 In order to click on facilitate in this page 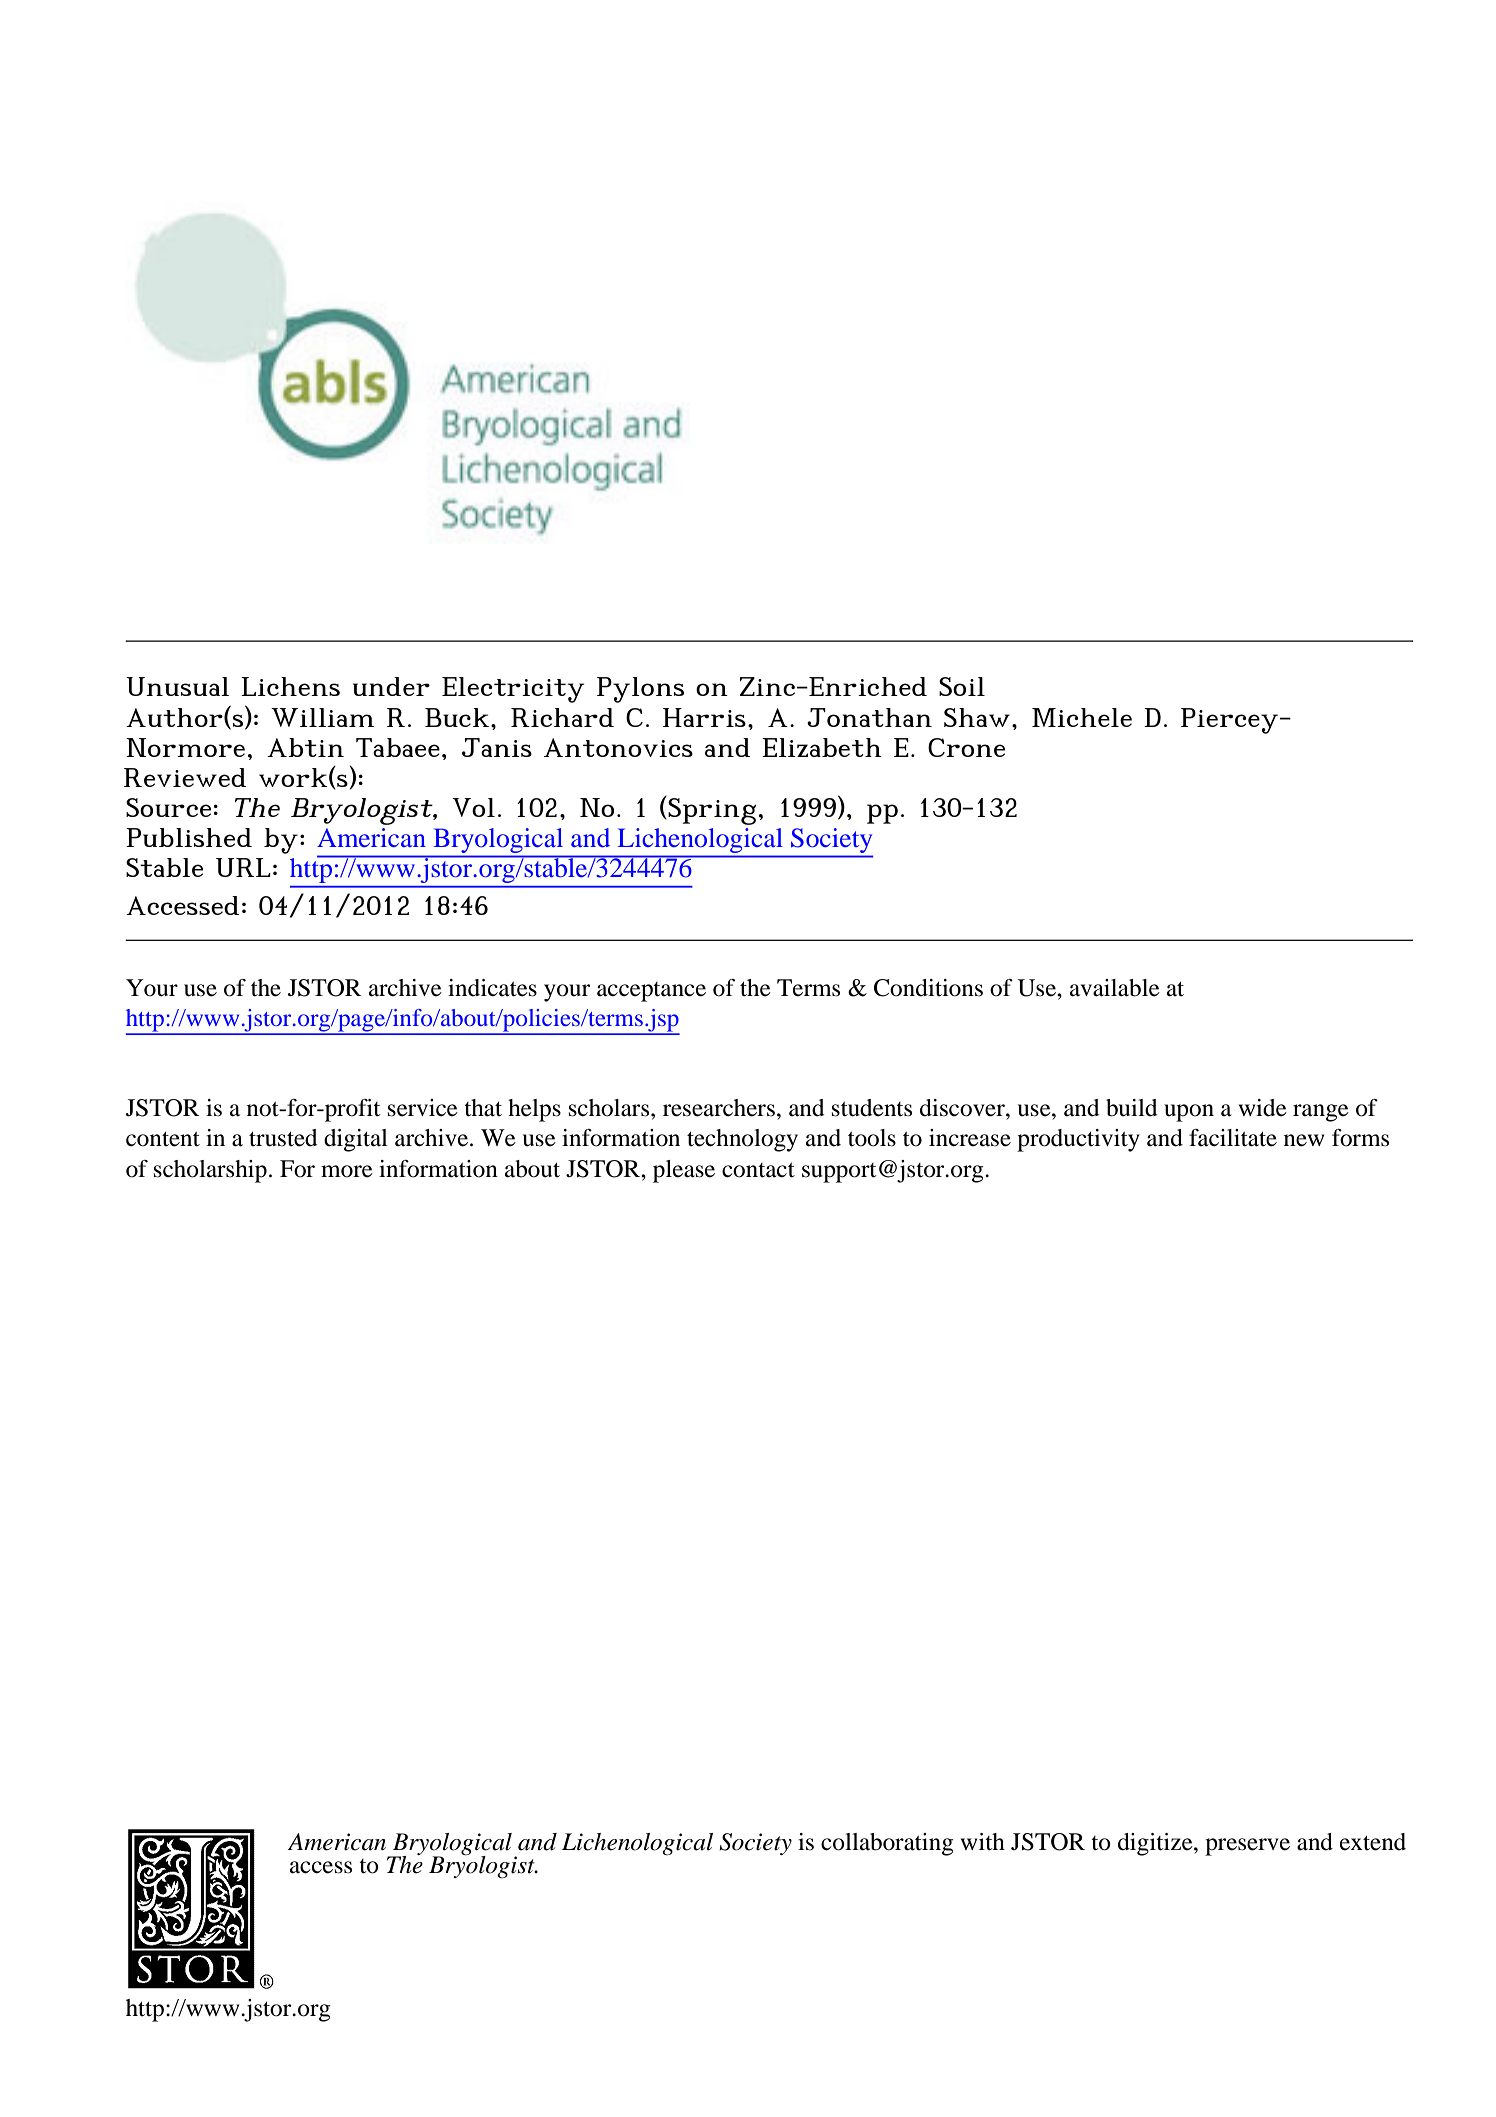, I will do `click(1233, 1138)`.
